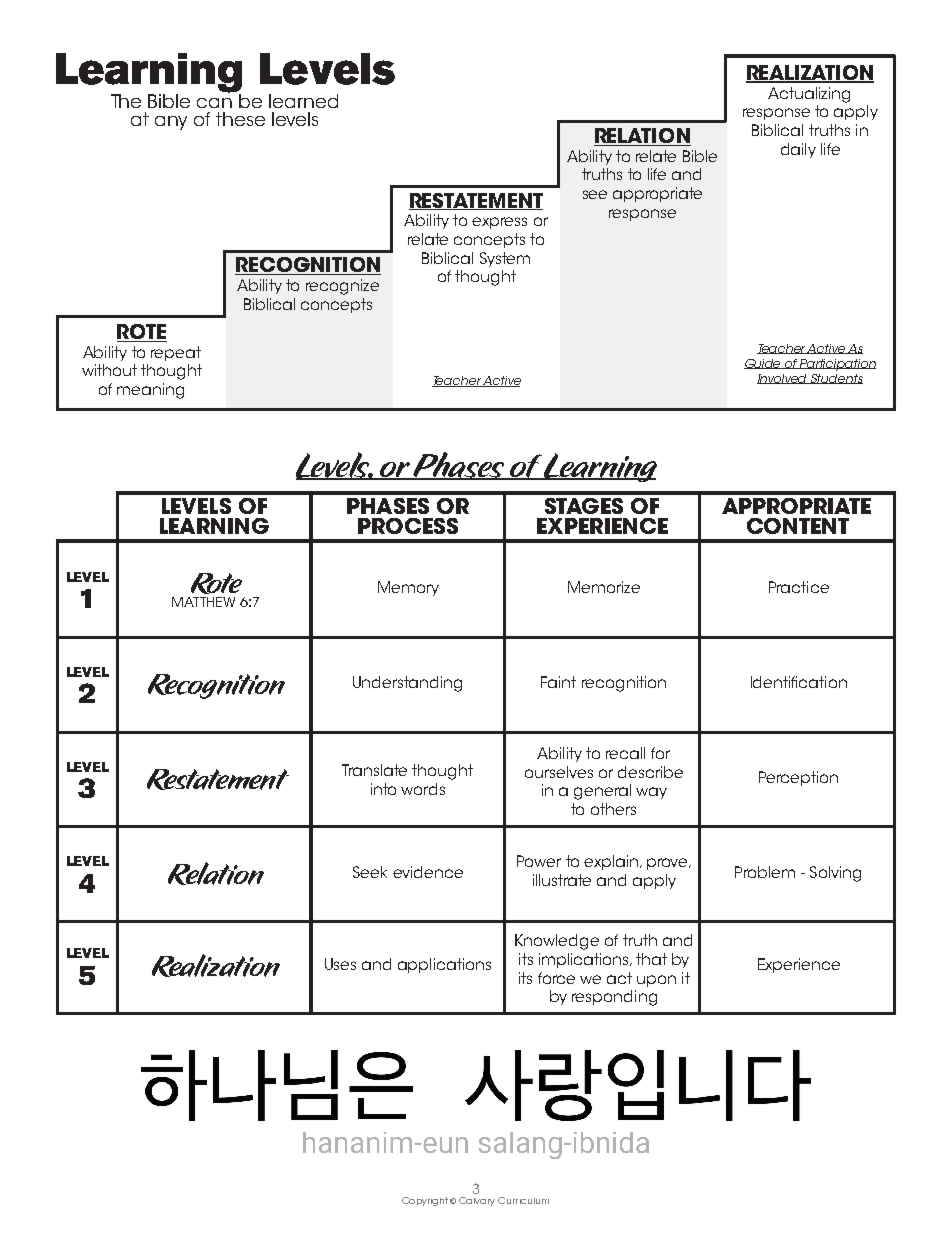 The image size is (952, 1233). Describe the element at coordinates (477, 1201) in the screenshot. I see `Calvary` at that location.
